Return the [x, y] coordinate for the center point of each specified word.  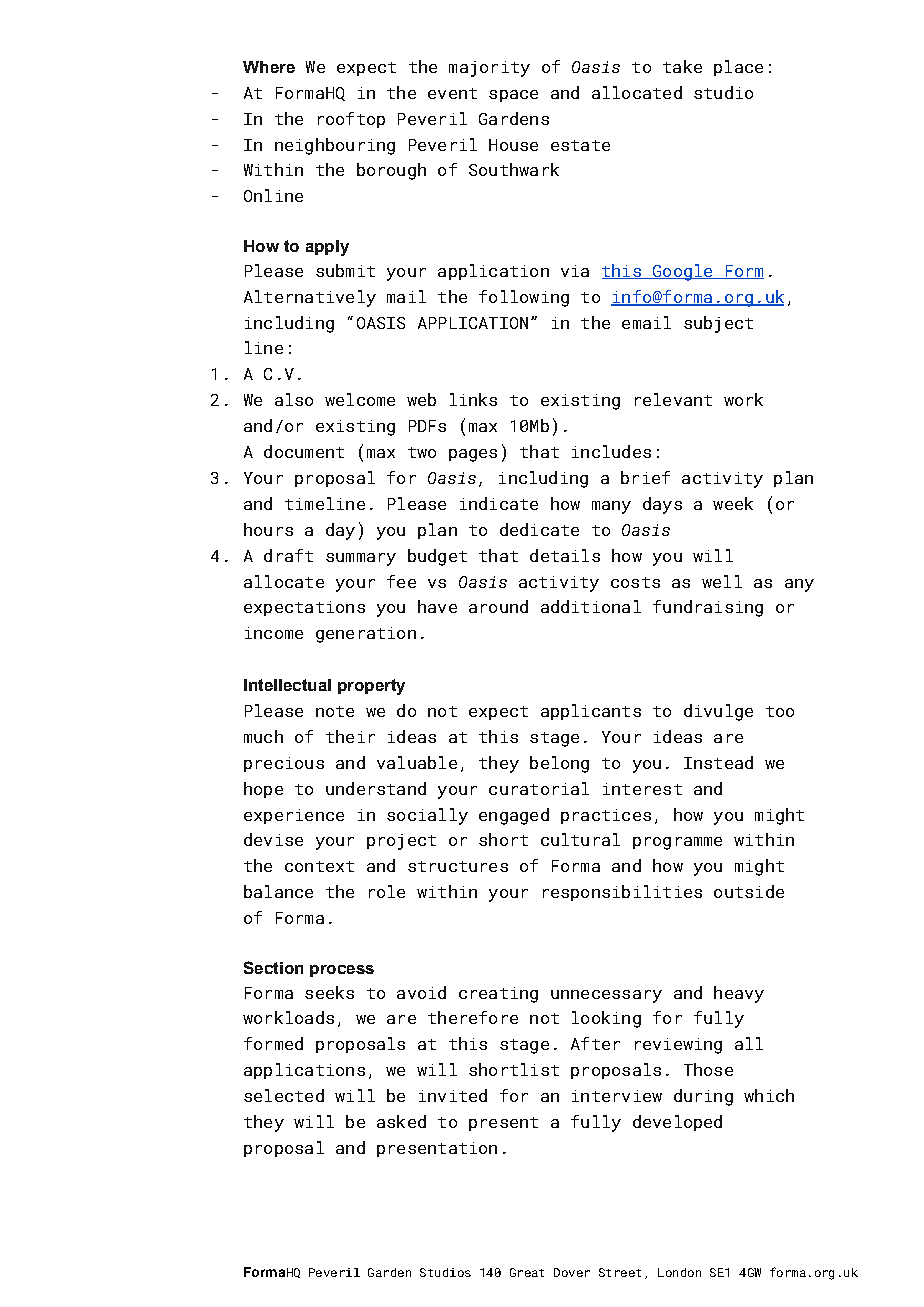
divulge [718, 712]
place [738, 68]
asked [401, 1121]
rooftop [351, 120]
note [335, 711]
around [498, 606]
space [513, 96]
